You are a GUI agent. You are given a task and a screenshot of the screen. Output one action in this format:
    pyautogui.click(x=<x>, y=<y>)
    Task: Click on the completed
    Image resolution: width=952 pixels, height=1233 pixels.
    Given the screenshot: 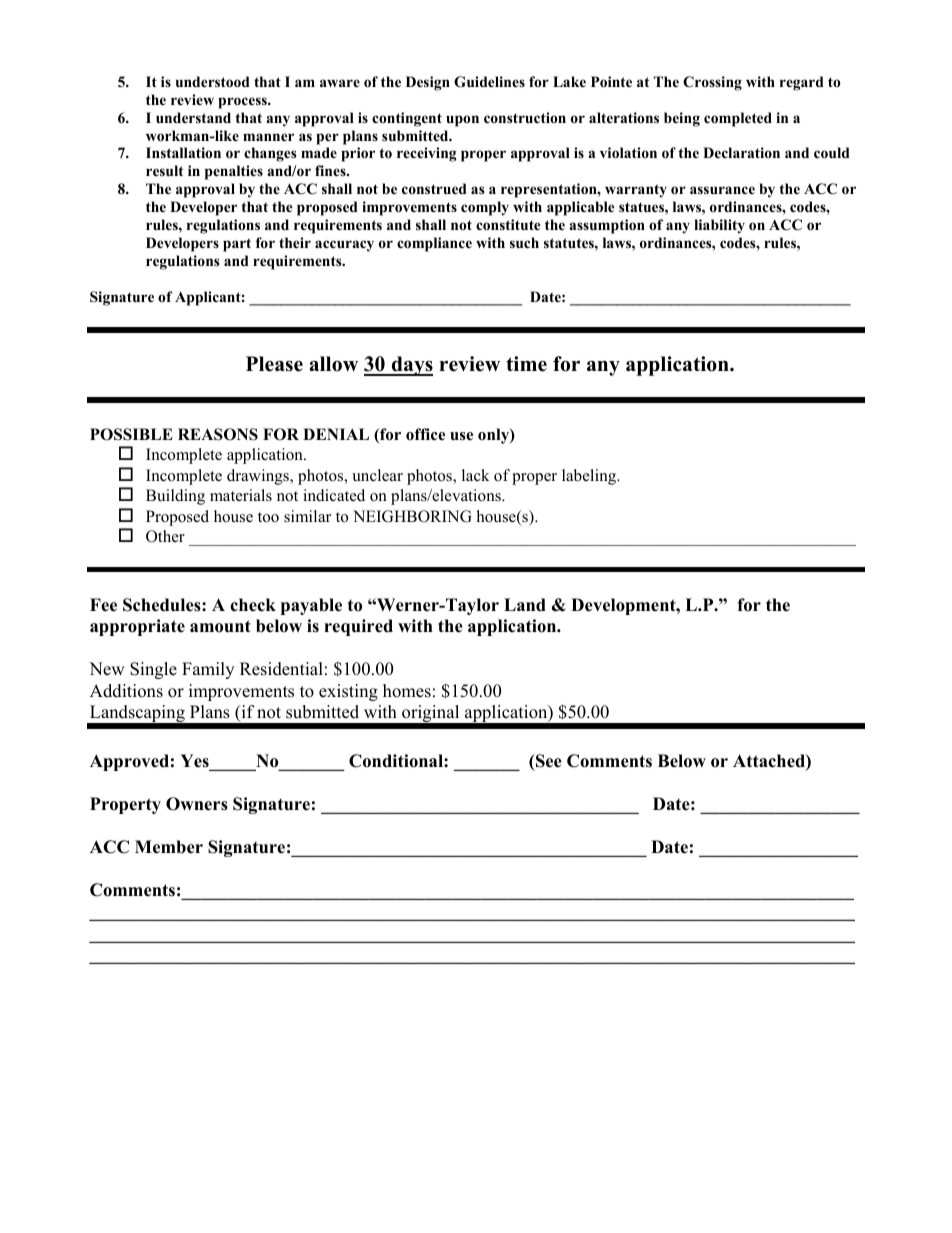 What is the action you would take?
    pyautogui.click(x=738, y=119)
